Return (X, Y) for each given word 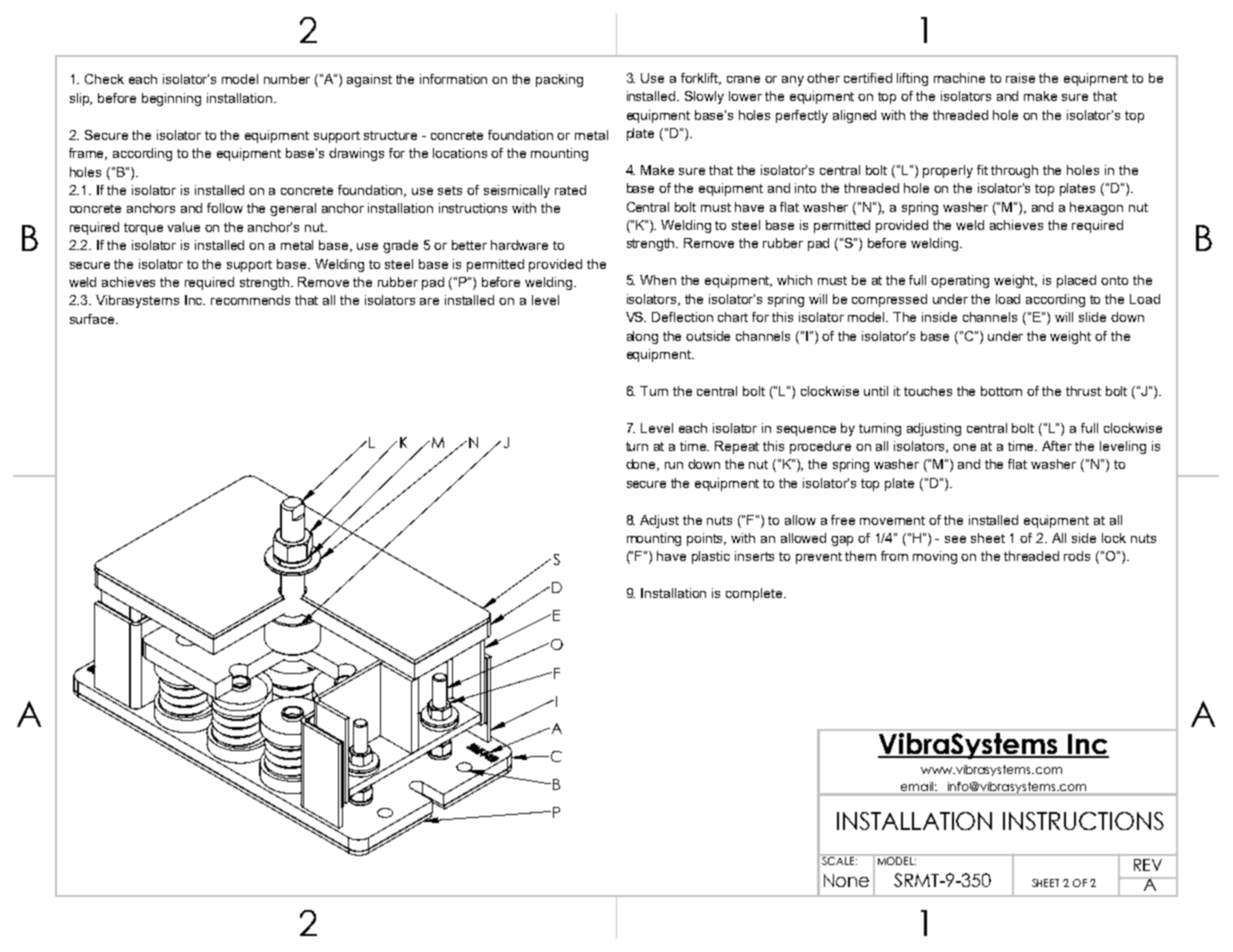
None (846, 880)
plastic (711, 557)
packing (559, 80)
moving (935, 557)
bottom (1001, 391)
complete (755, 594)
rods (1077, 556)
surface (93, 319)
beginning (171, 99)
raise (1020, 78)
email (917, 786)
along (642, 337)
